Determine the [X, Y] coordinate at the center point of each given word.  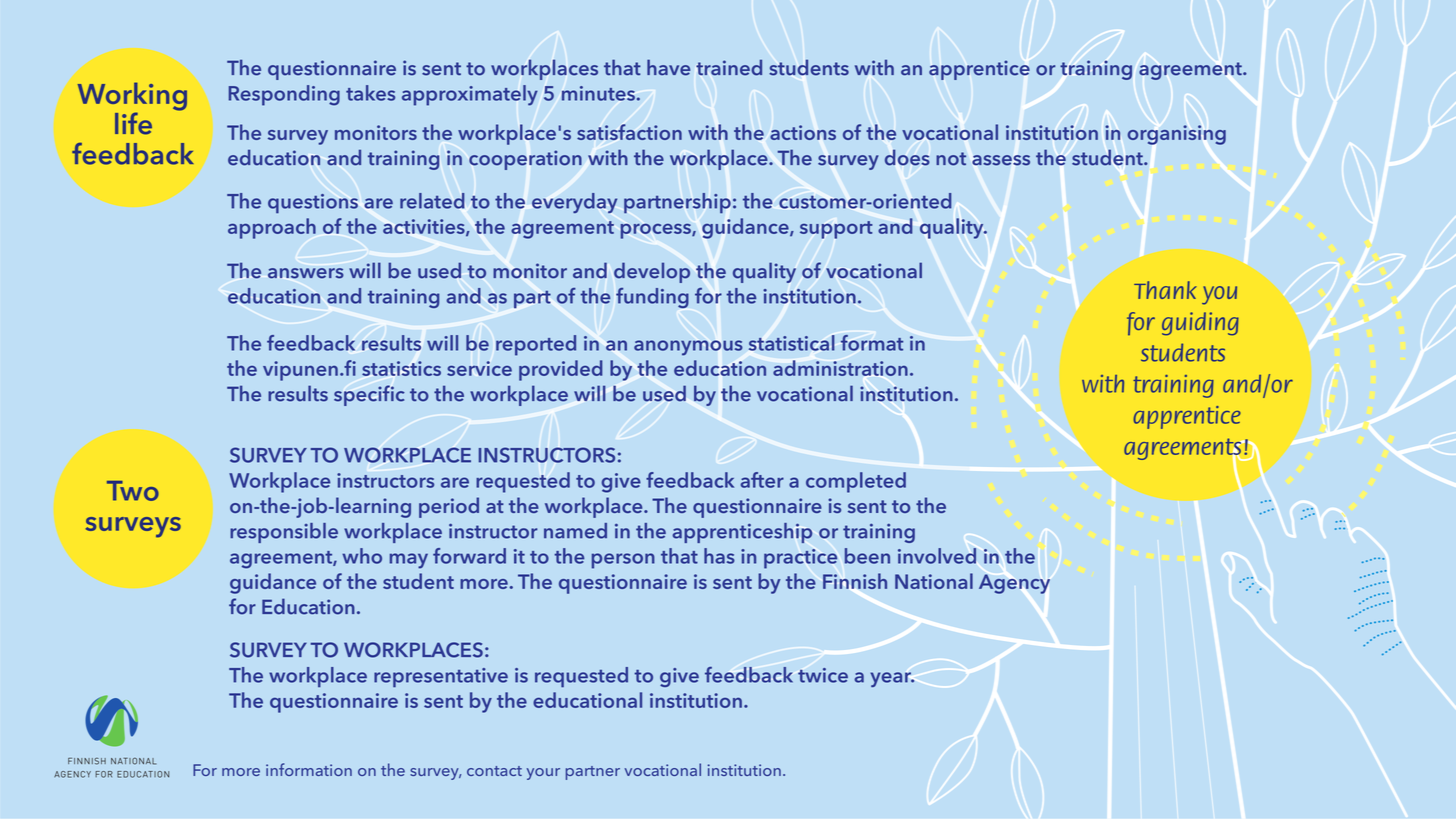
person [623, 561]
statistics [401, 368]
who [362, 556]
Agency [1014, 584]
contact [494, 771]
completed [856, 482]
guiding [1200, 324]
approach [272, 228]
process [657, 231]
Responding [284, 95]
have [668, 67]
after [762, 480]
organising [1177, 135]
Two [133, 491]
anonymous [688, 348]
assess [1001, 160]
